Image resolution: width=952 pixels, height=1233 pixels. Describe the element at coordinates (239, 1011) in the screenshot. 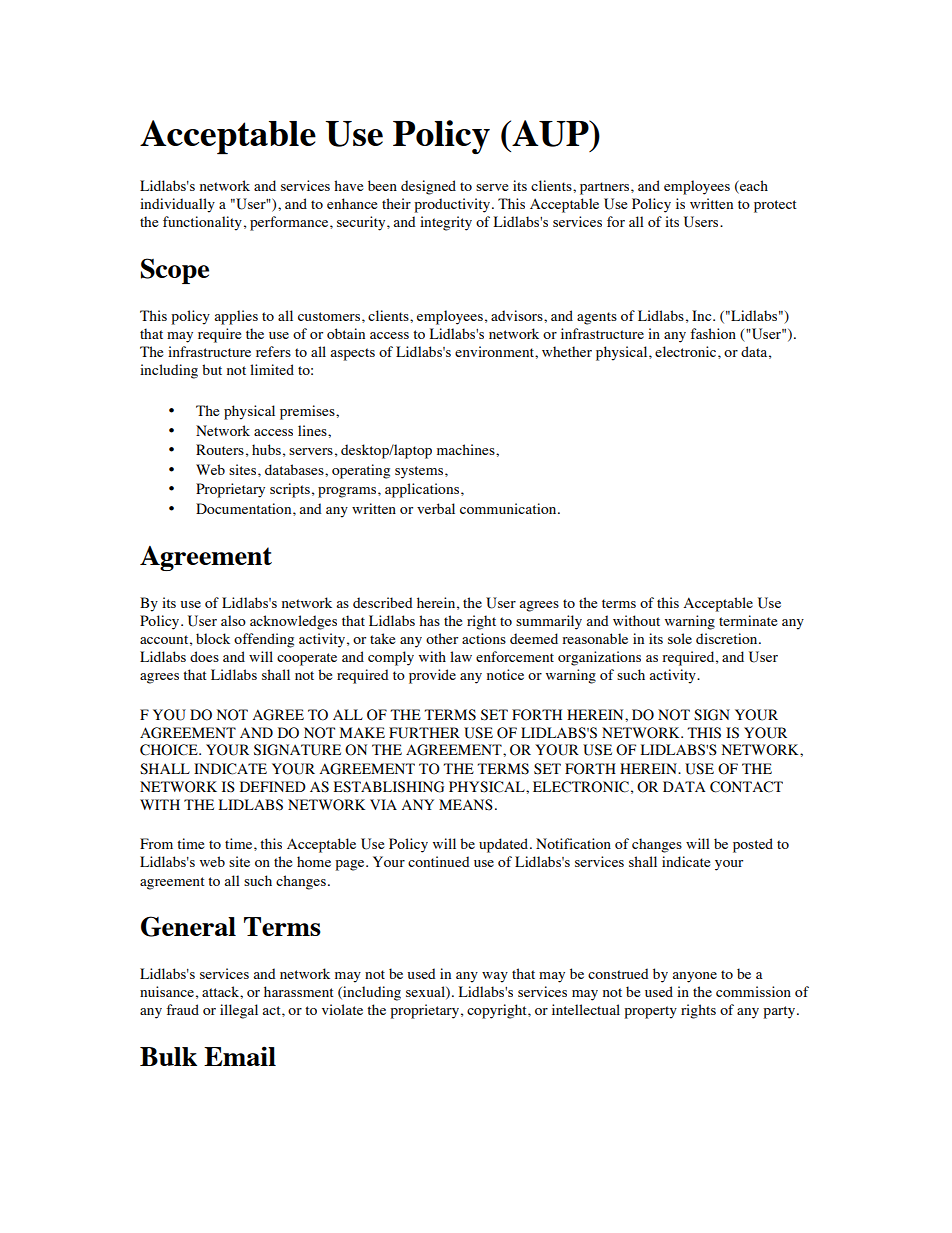

I see `illegal` at that location.
